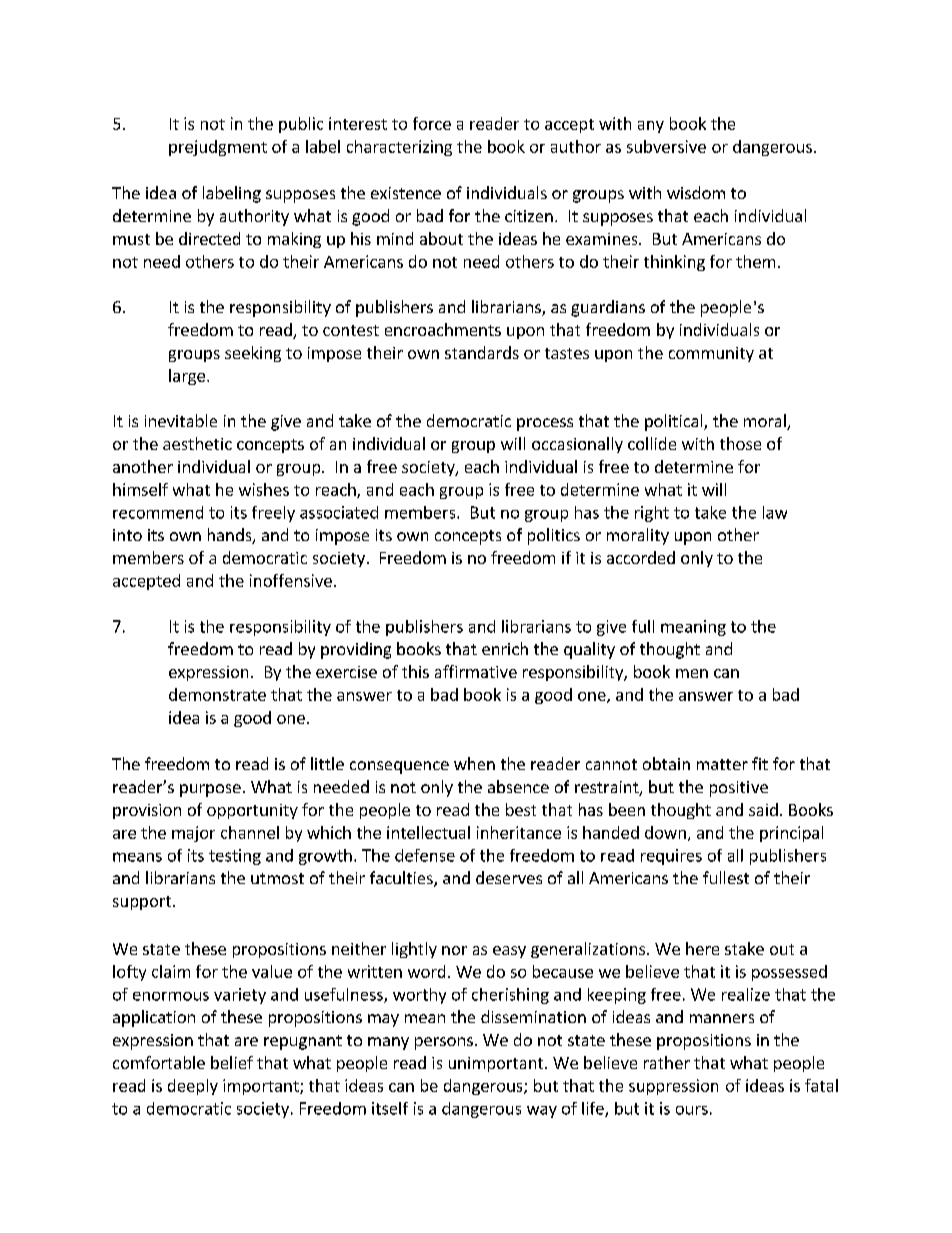 The image size is (952, 1233). Describe the element at coordinates (711, 354) in the screenshot. I see `community` at that location.
